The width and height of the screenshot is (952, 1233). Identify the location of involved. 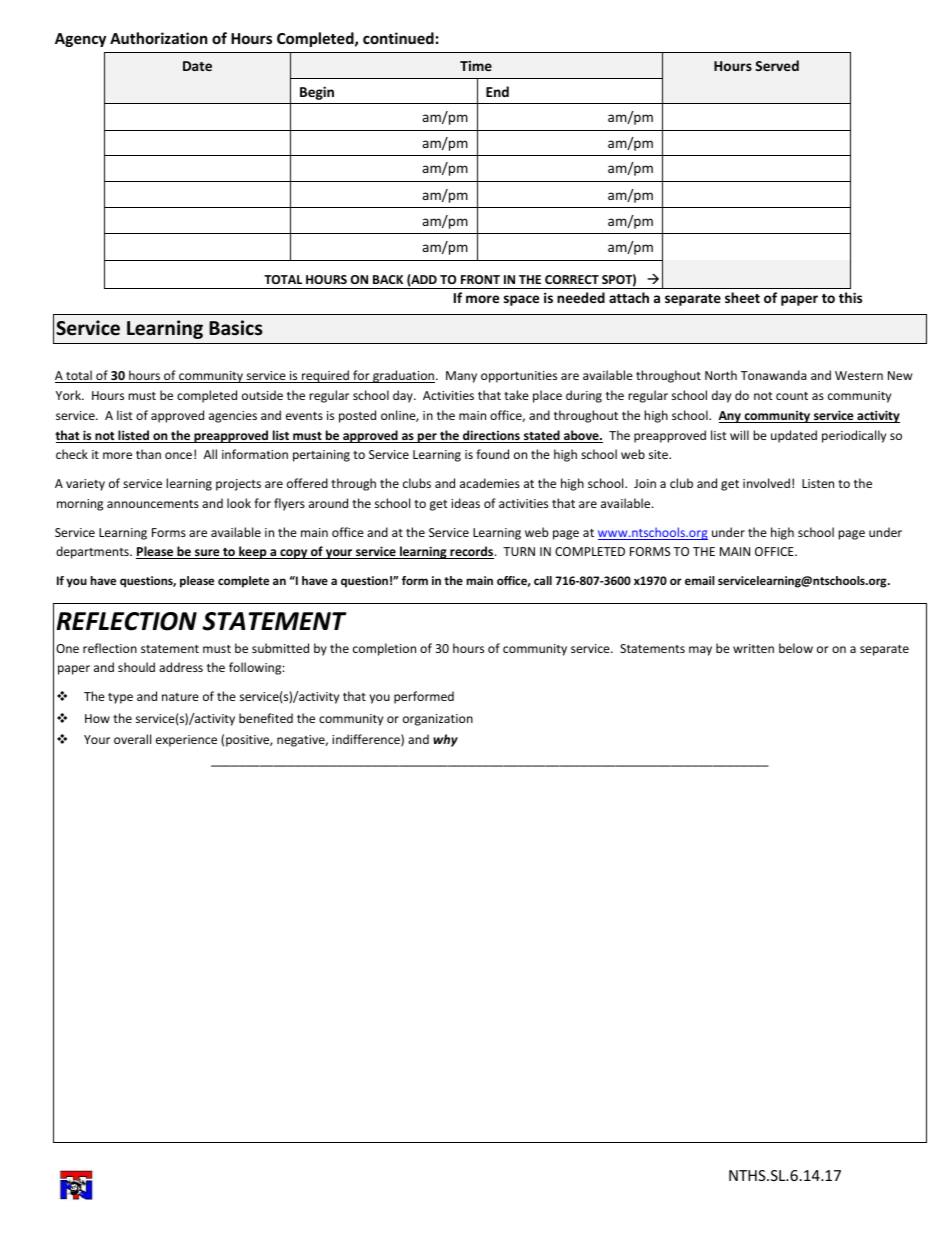
(766, 483).
